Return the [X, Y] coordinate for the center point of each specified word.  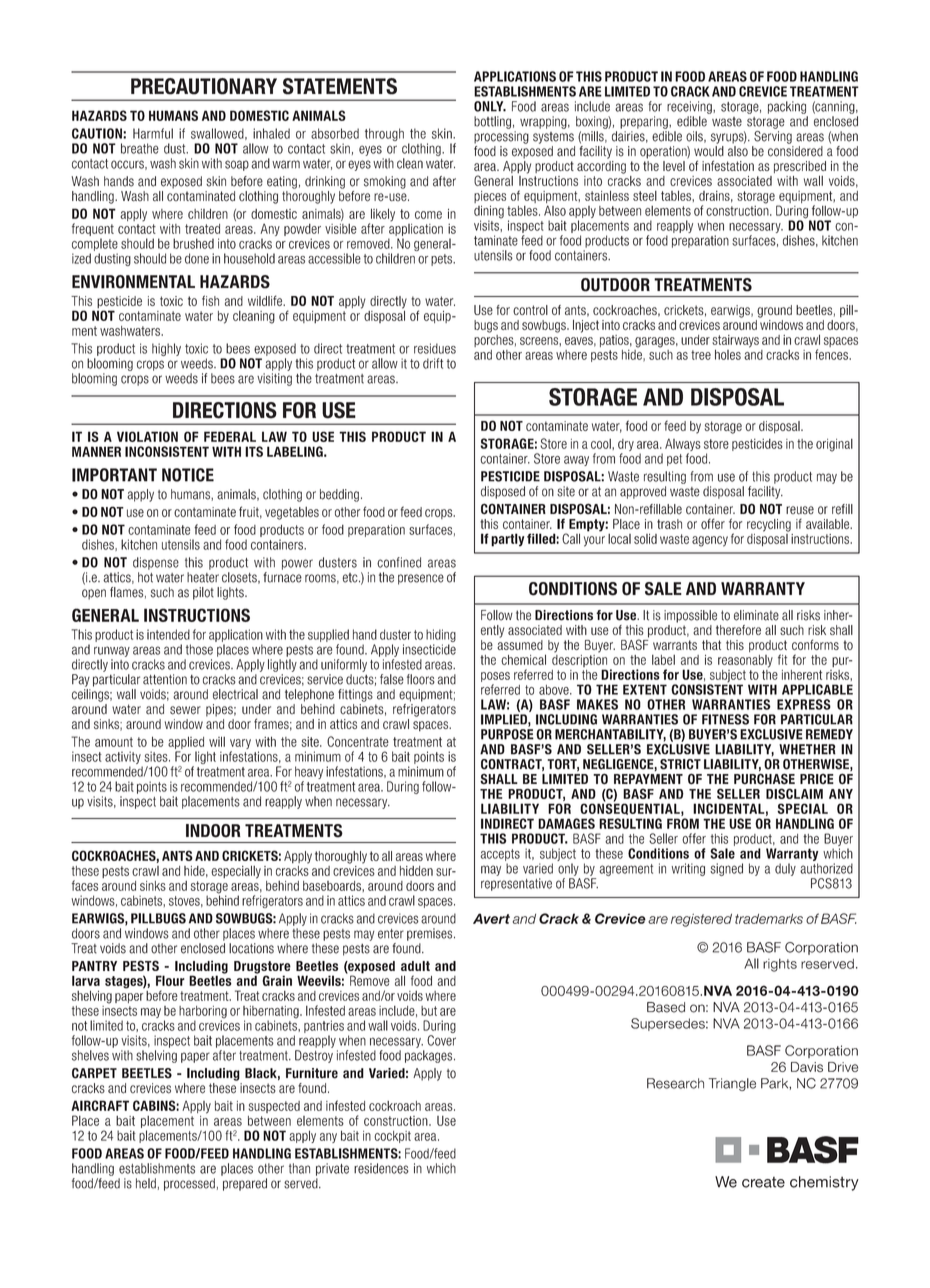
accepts [500, 855]
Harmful [153, 133]
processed [189, 1184]
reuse [800, 510]
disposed [503, 492]
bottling [492, 122]
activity [123, 757]
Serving [773, 137]
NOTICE [188, 475]
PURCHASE [764, 779]
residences [381, 1168]
